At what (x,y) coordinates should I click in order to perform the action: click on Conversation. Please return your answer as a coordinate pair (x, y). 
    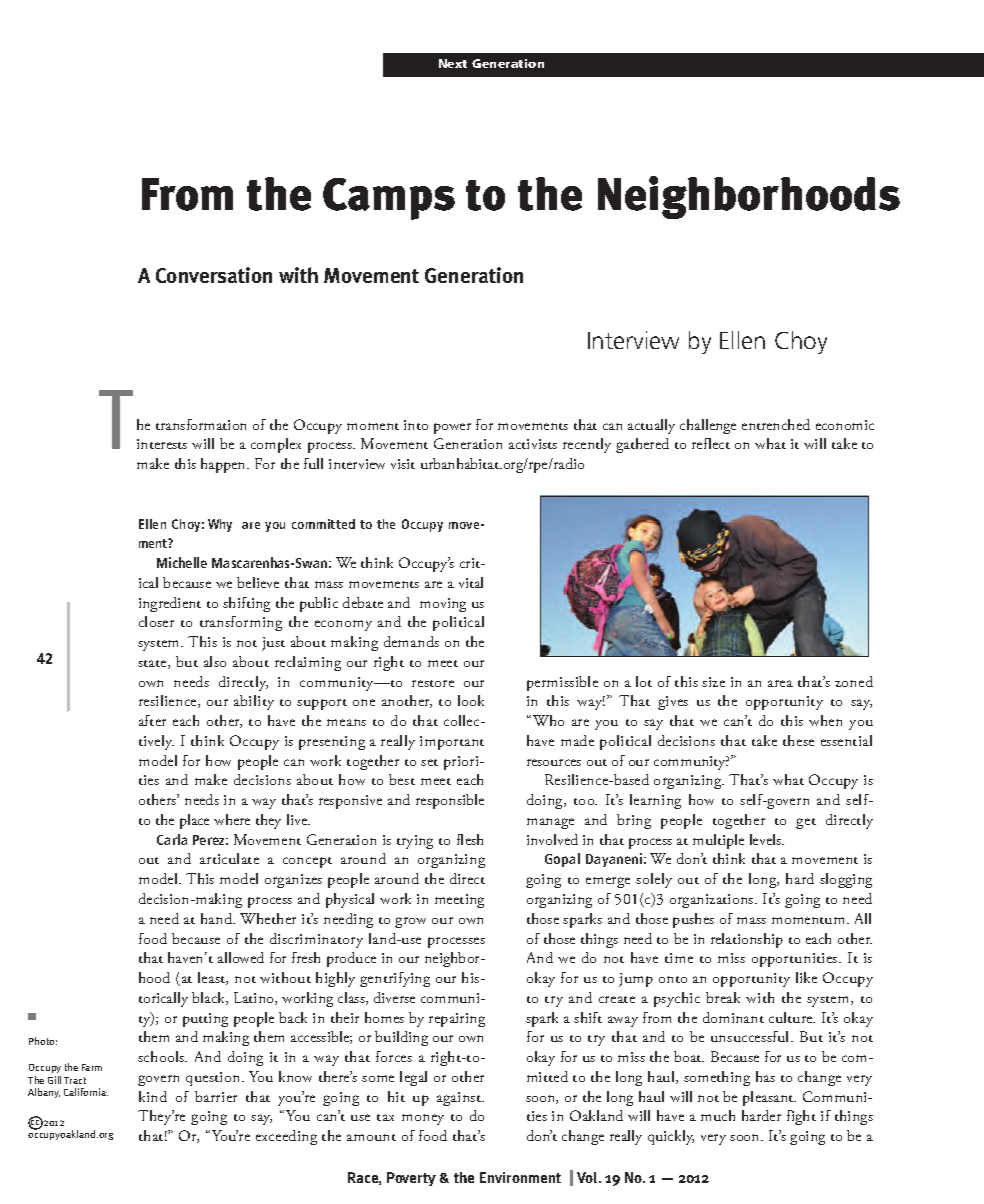
    Looking at the image, I should click on (214, 275).
